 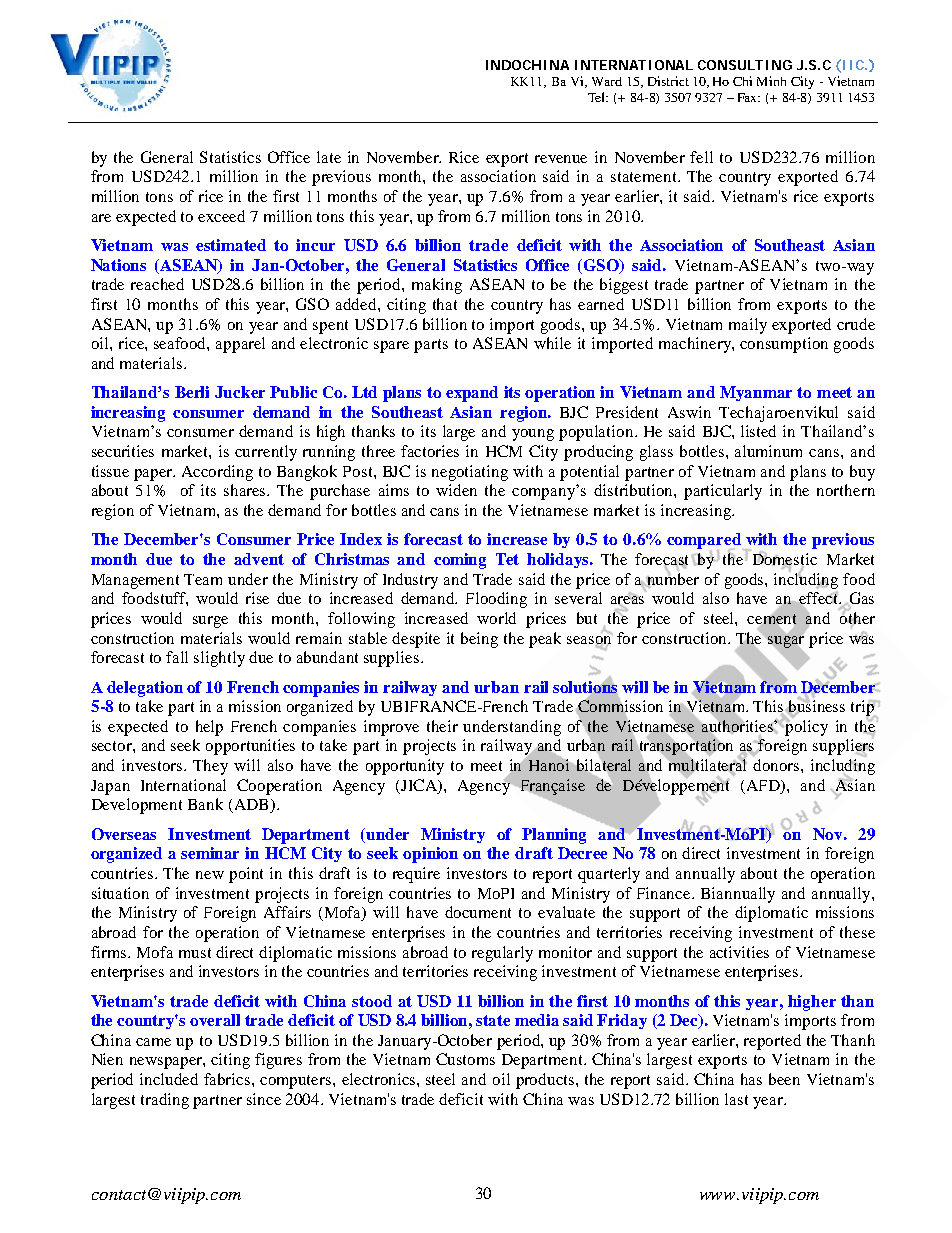 I want to click on Customs, so click(x=465, y=1059).
